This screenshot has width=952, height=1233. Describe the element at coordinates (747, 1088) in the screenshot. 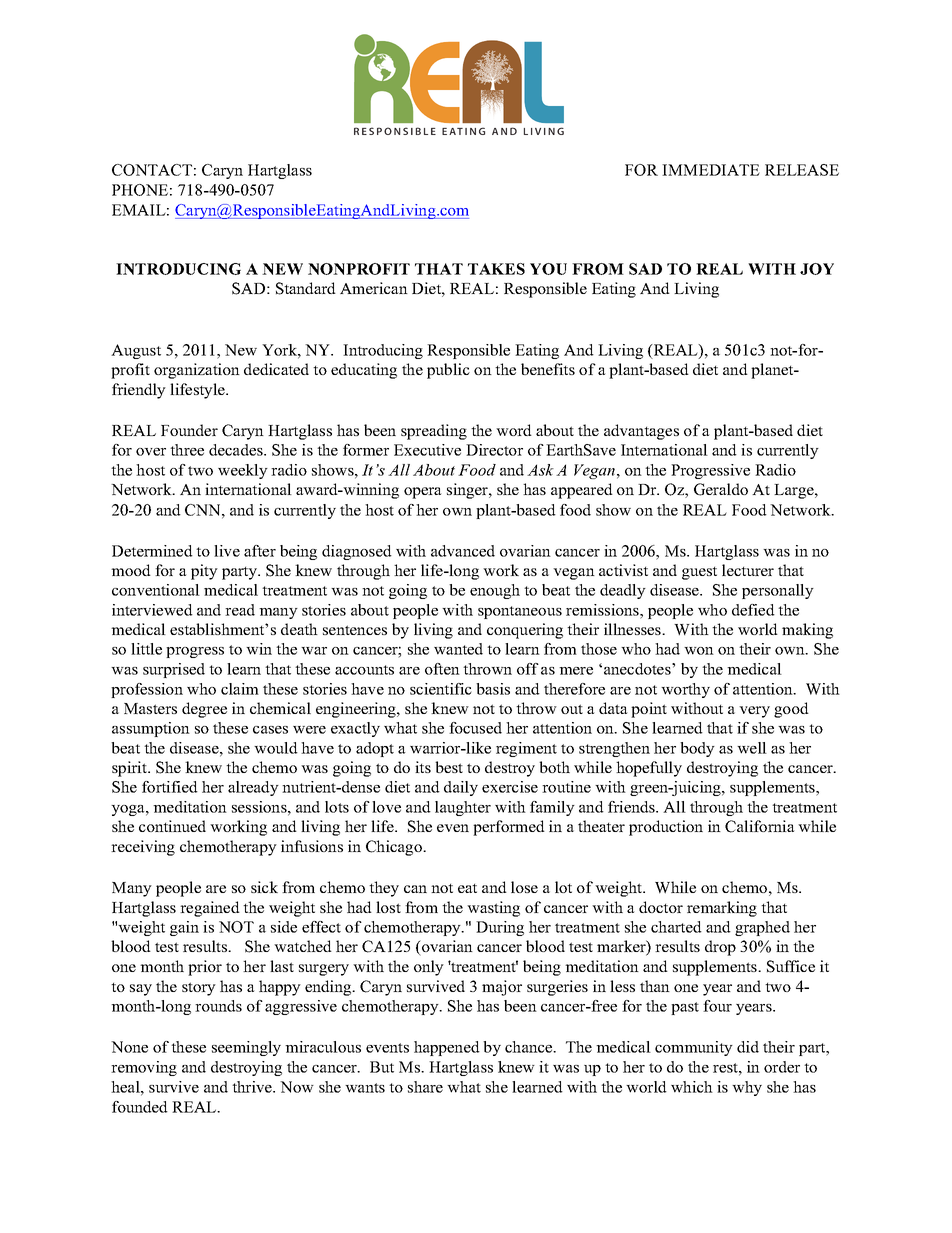

I see `why` at that location.
